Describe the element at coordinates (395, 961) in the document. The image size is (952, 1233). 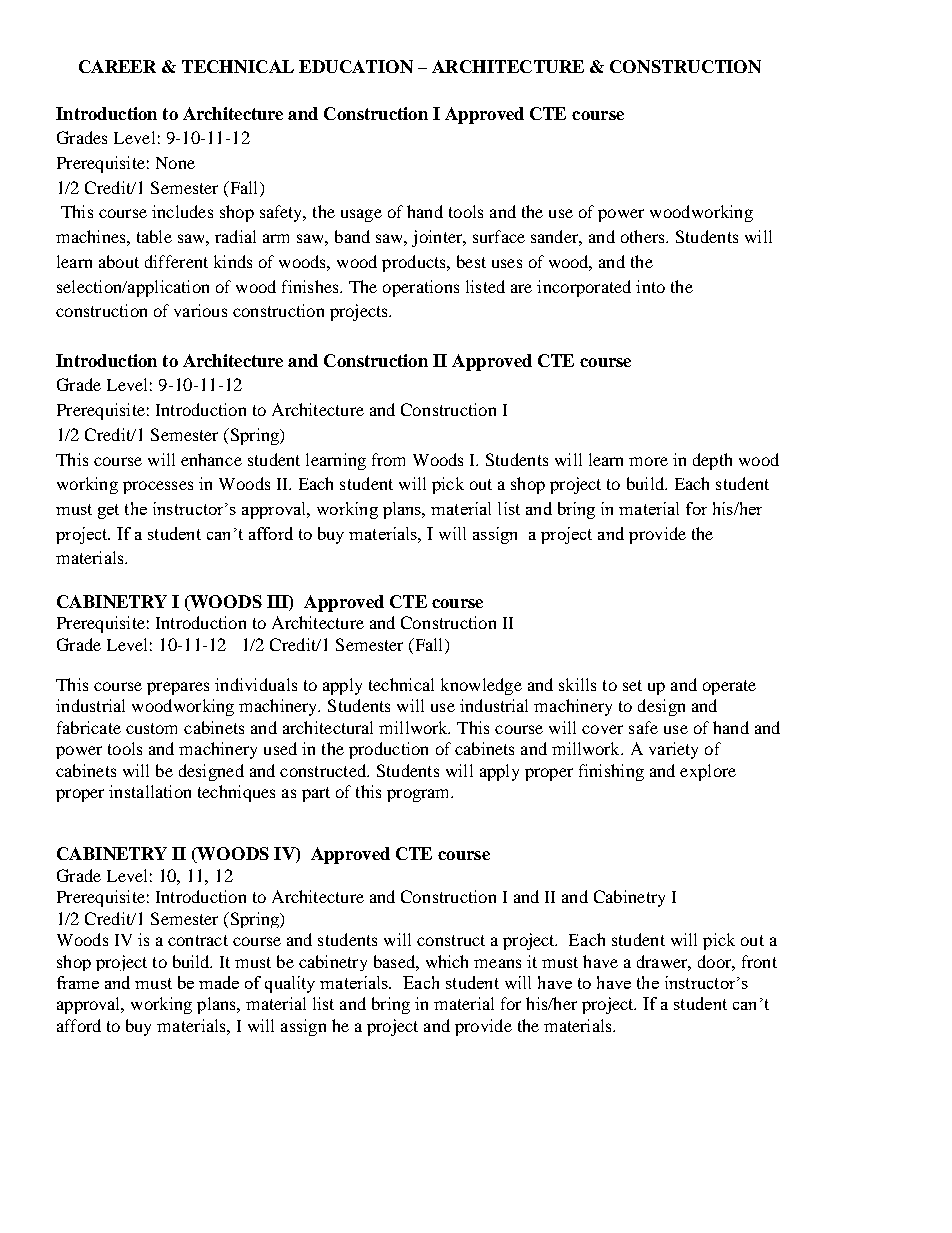
I see `based` at that location.
